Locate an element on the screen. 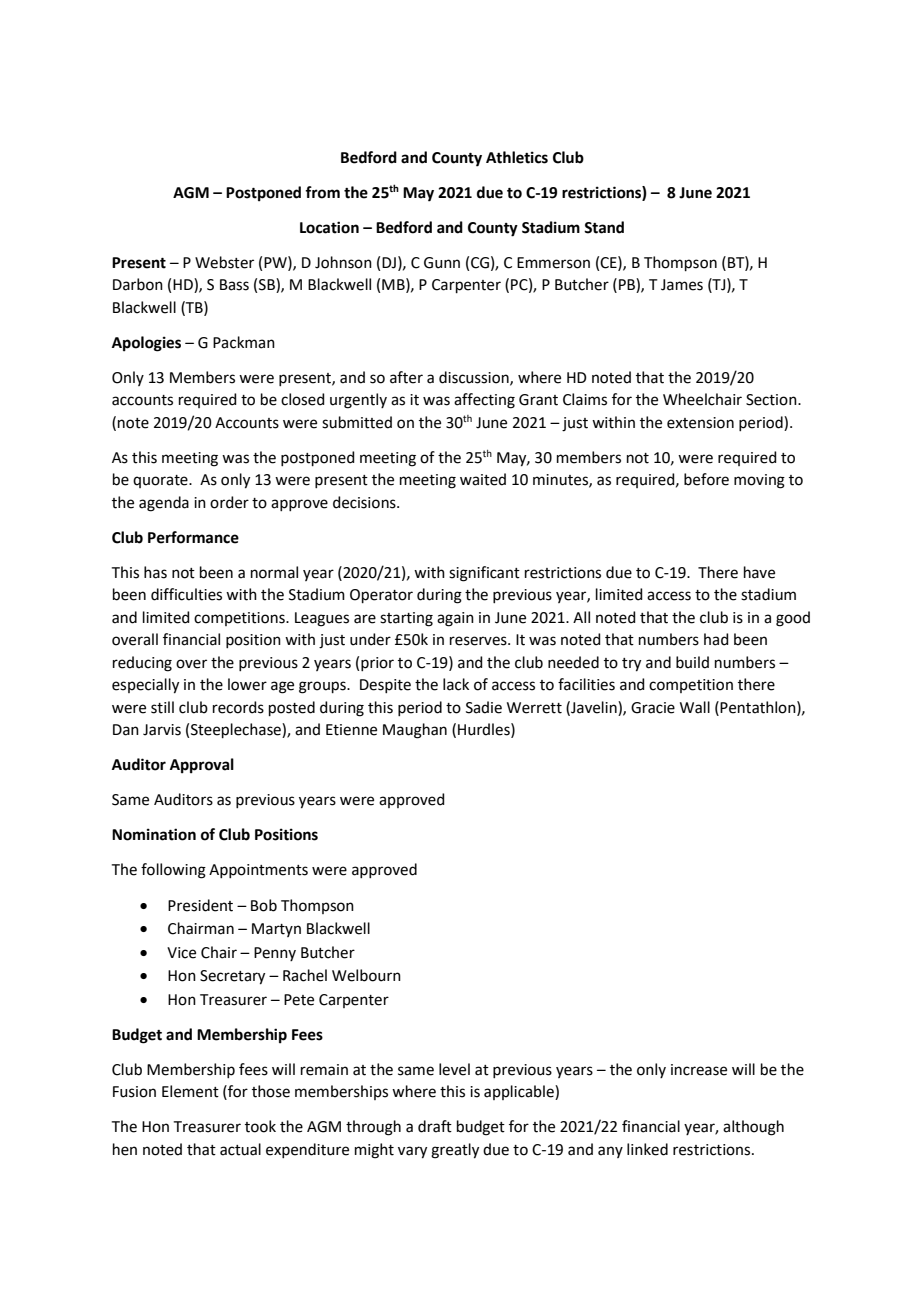  draft is located at coordinates (435, 1126).
